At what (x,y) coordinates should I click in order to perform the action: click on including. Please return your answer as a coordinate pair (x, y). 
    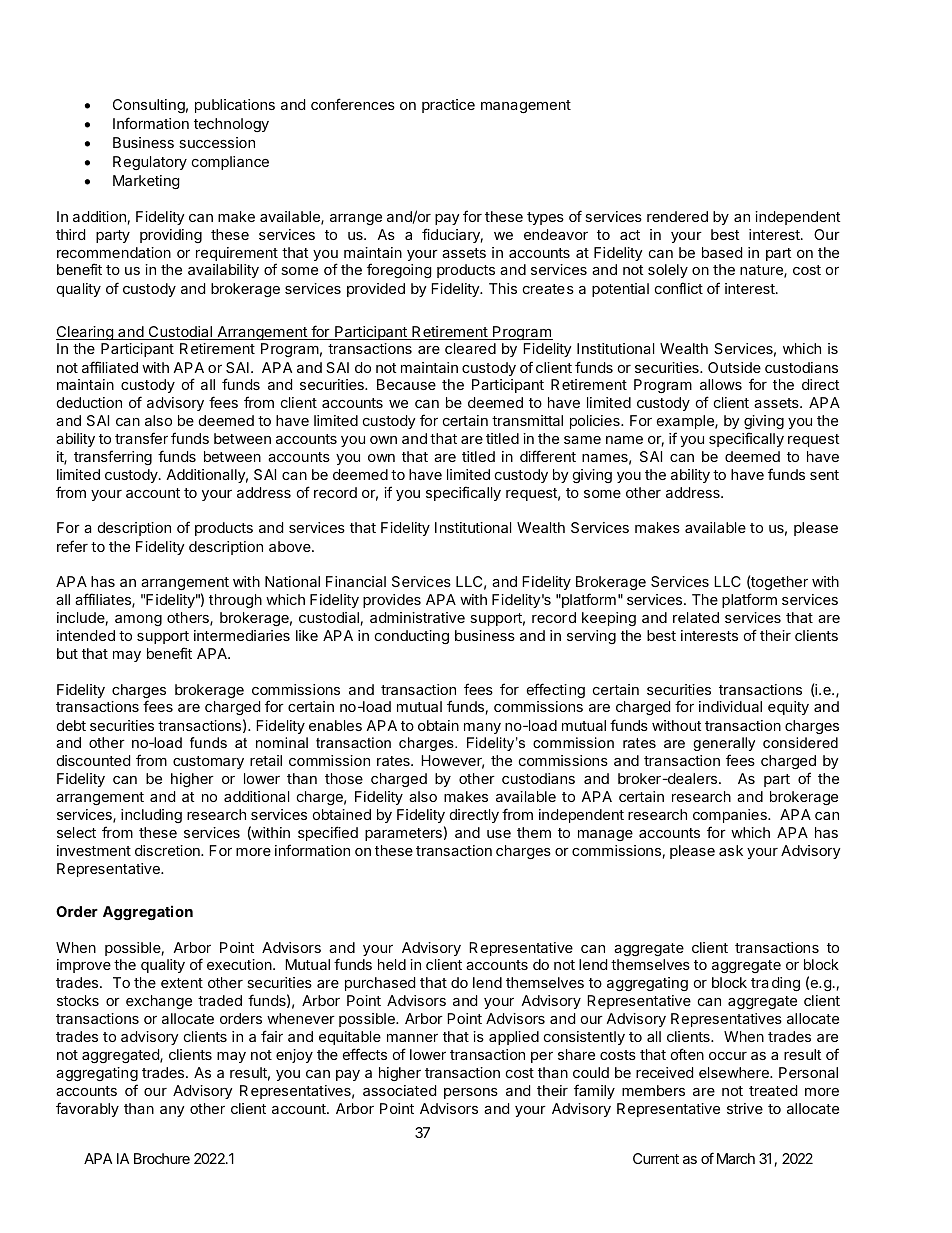
    Looking at the image, I should click on (151, 816).
